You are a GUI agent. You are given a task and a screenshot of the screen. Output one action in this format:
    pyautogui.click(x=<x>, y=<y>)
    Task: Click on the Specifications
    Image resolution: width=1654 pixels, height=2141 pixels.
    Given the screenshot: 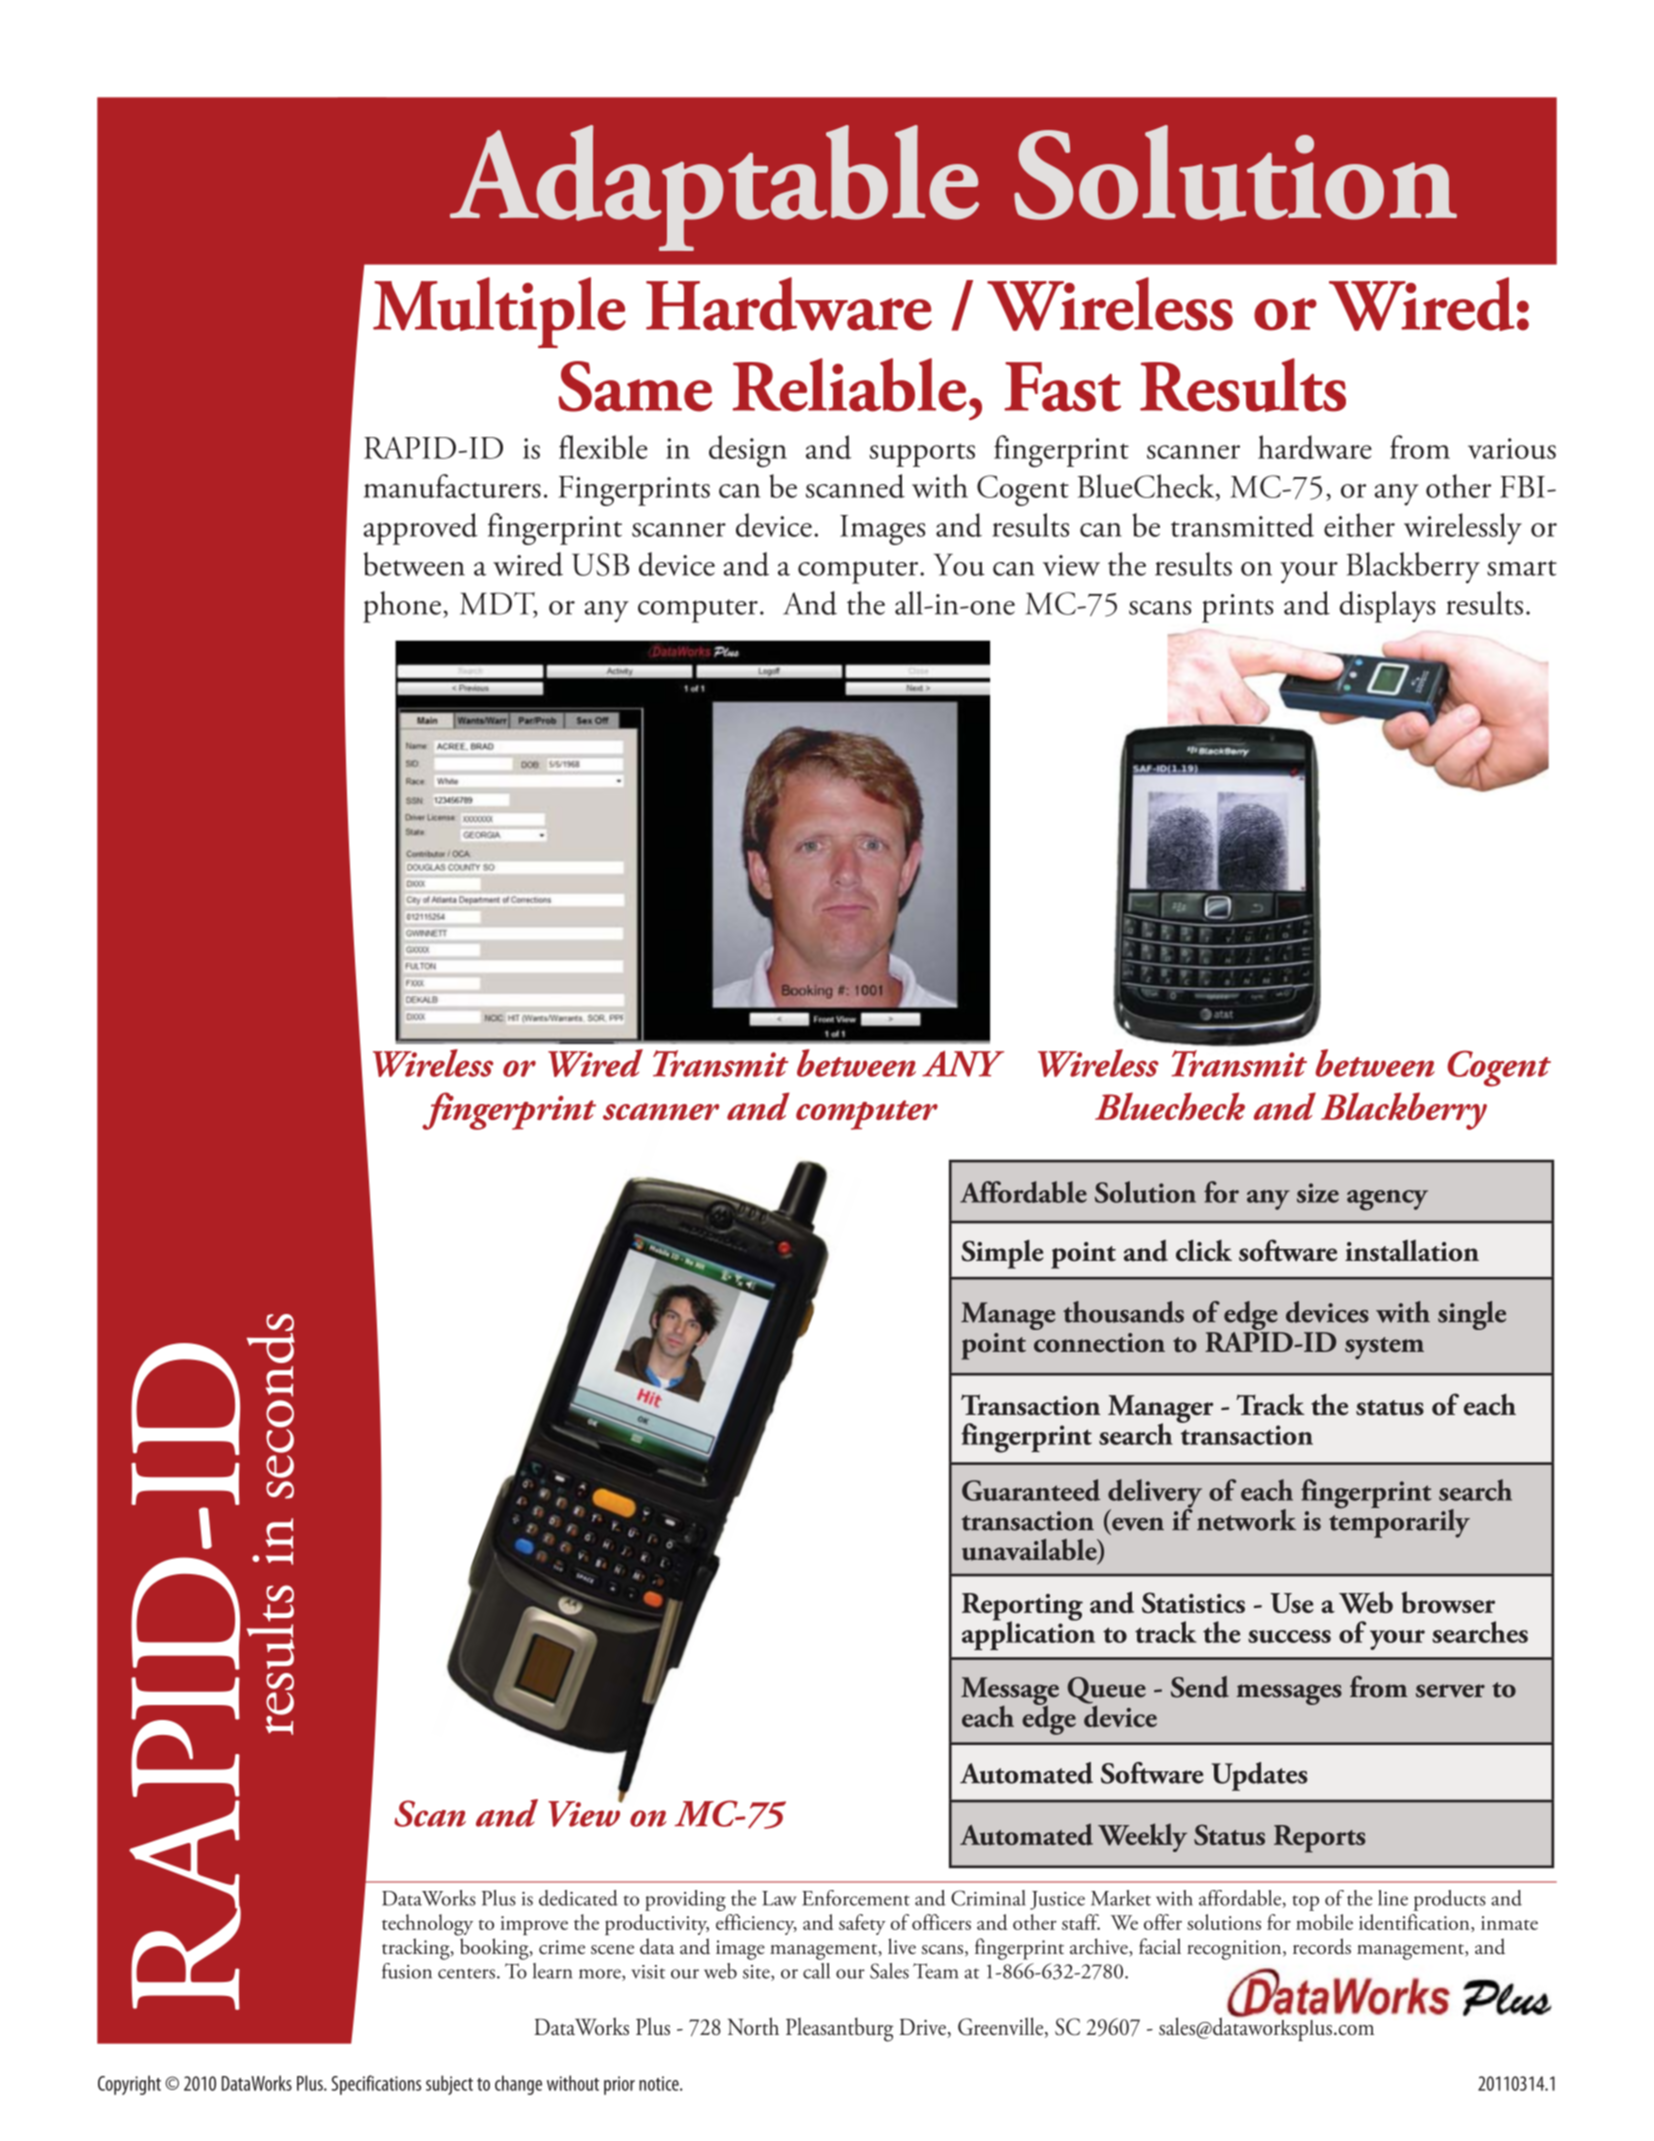 What is the action you would take?
    pyautogui.click(x=376, y=2085)
